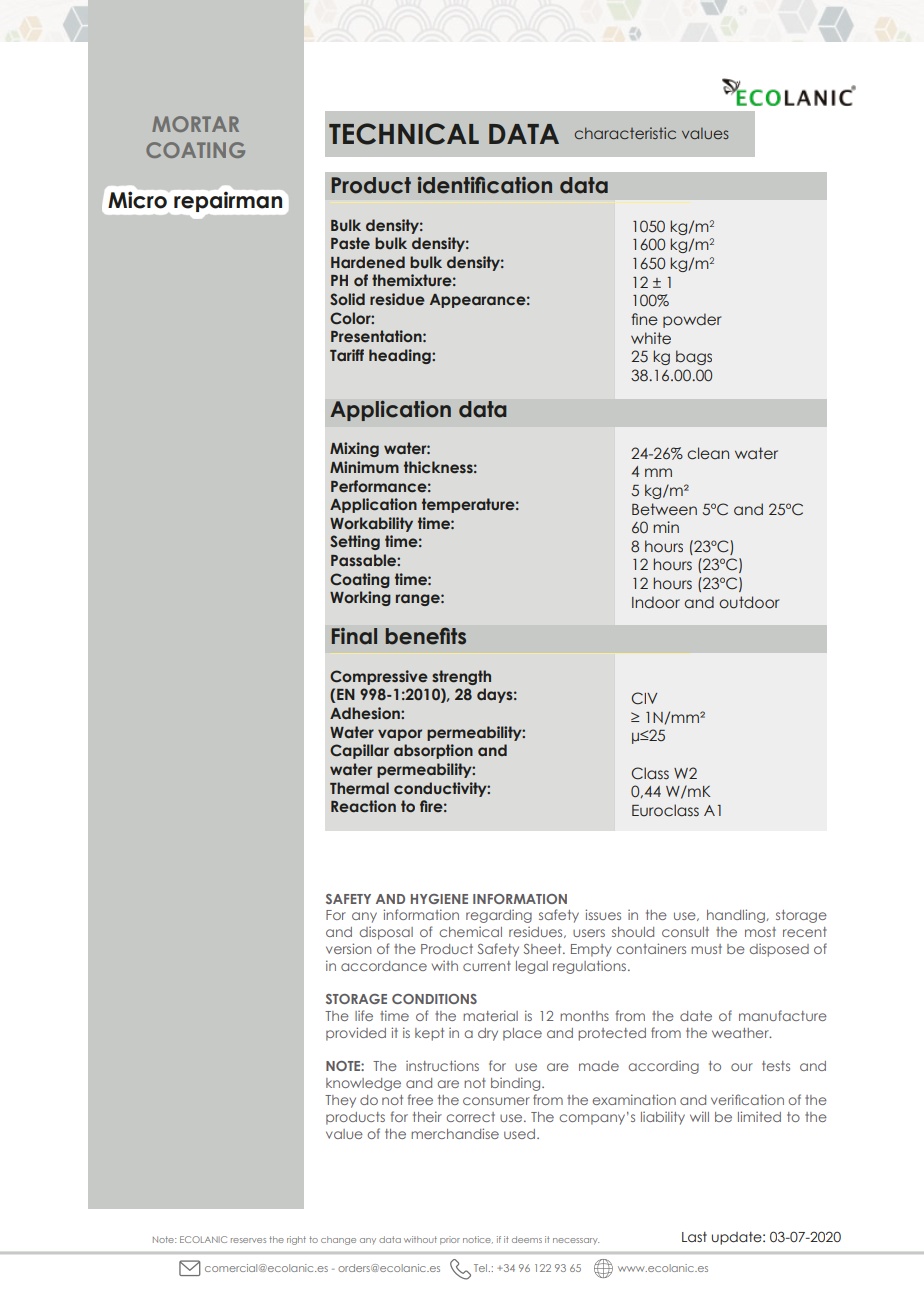  What do you see at coordinates (248, 1240) in the screenshot?
I see `reserves` at bounding box center [248, 1240].
